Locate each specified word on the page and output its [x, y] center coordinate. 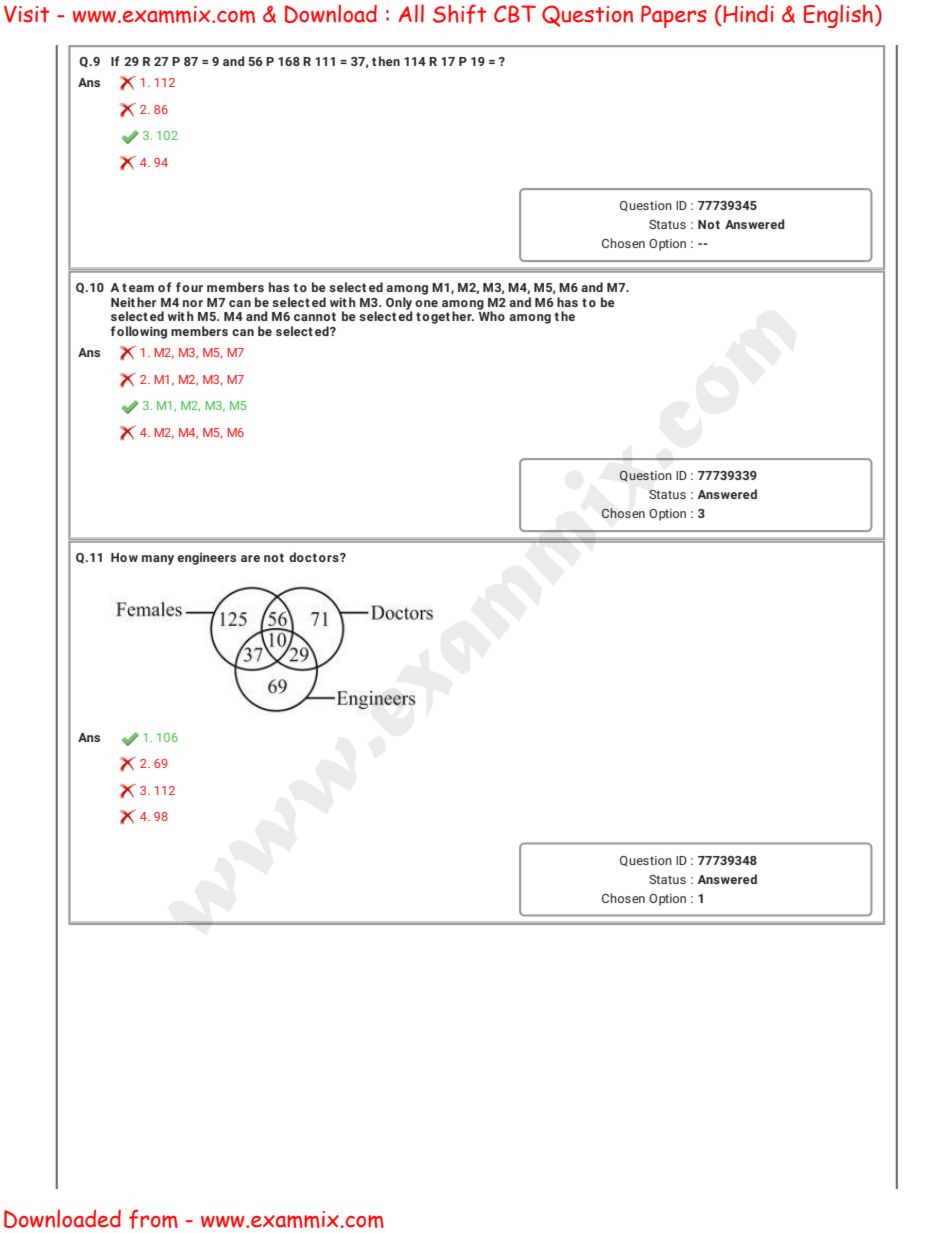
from [153, 1219]
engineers [206, 558]
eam [141, 288]
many [158, 560]
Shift [460, 14]
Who [491, 315]
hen [389, 61]
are [250, 558]
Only [399, 304]
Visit [27, 14]
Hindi [747, 13]
